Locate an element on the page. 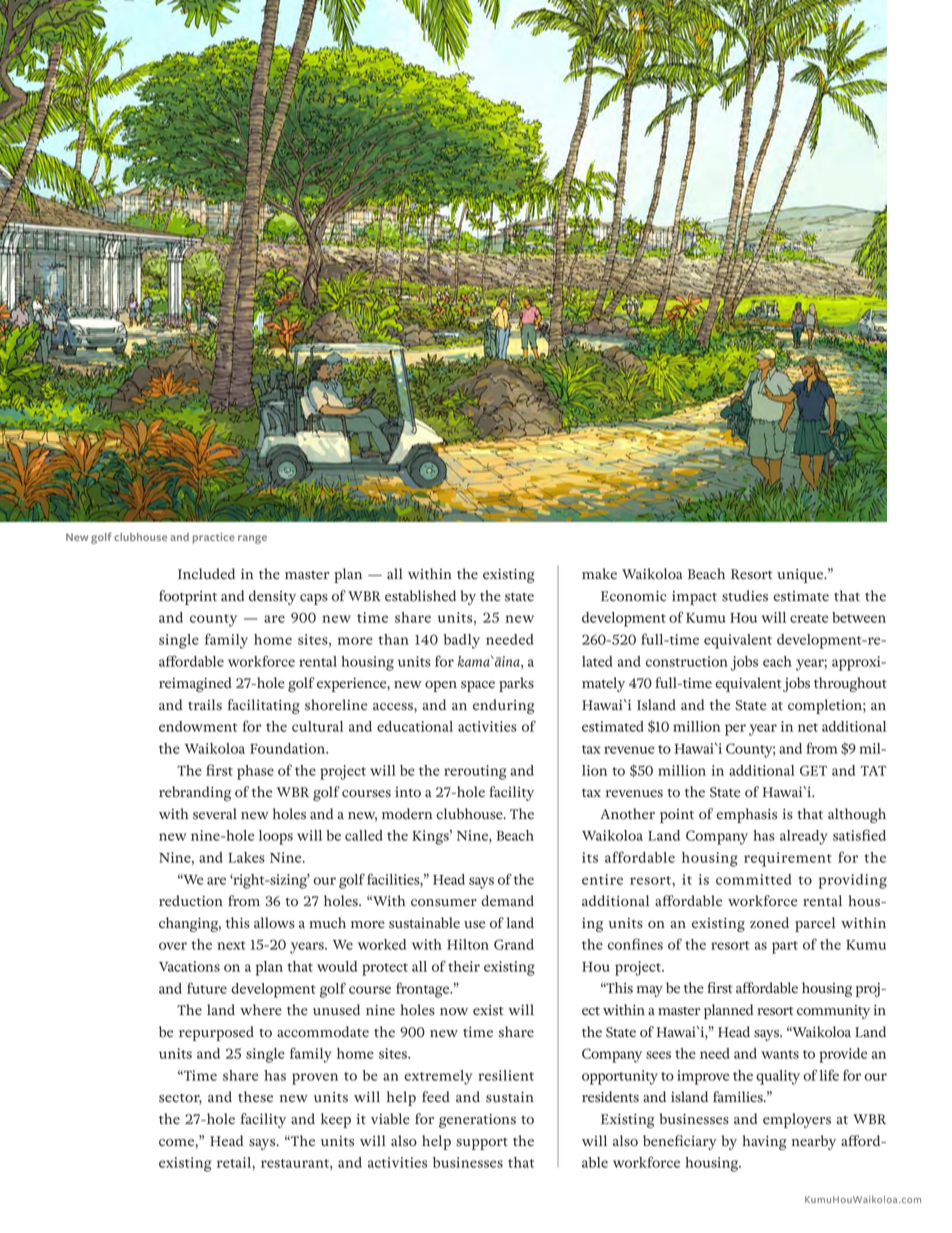 The height and width of the document is (1233, 952). facilitating is located at coordinates (264, 706).
